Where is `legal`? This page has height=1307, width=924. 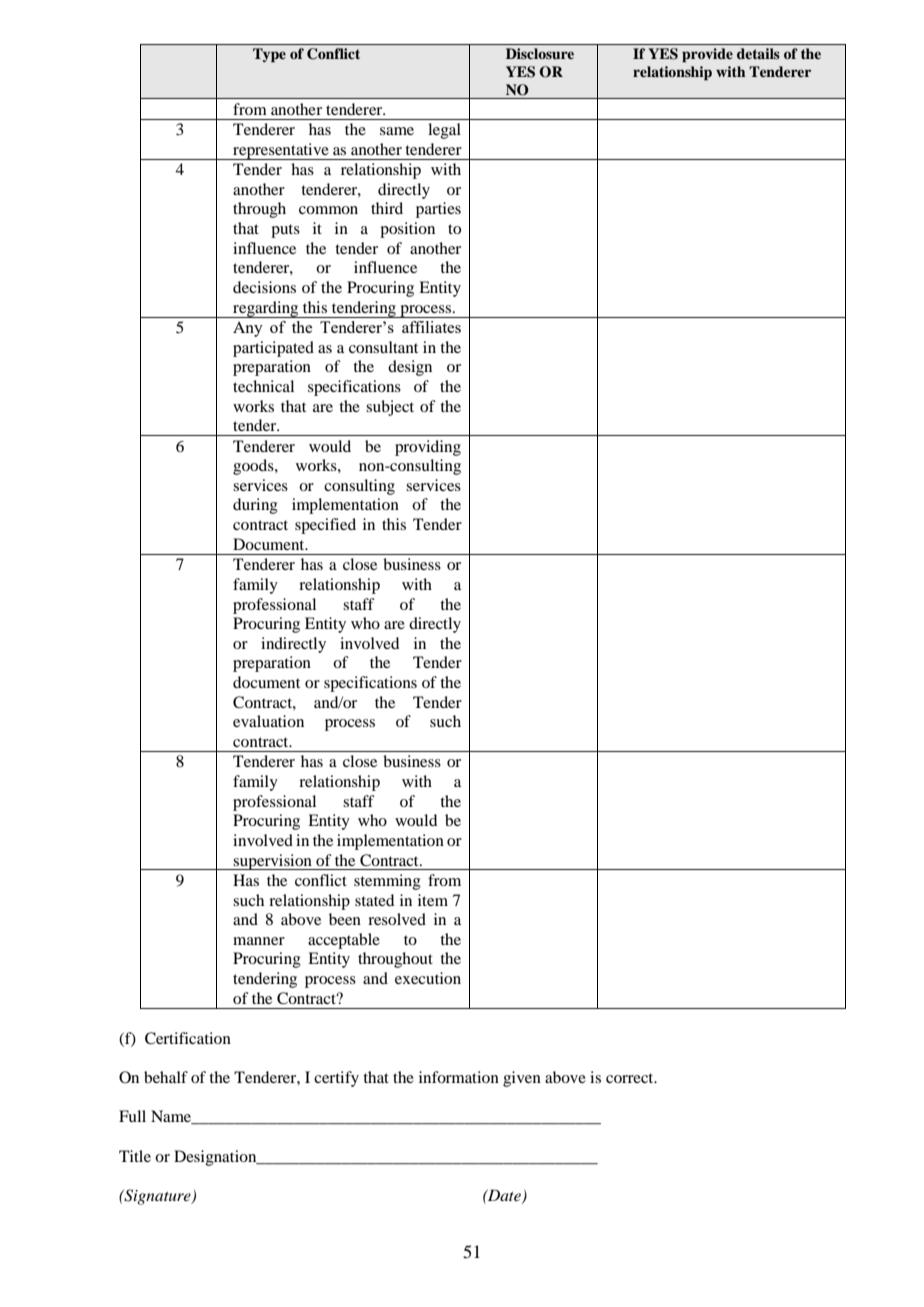
legal is located at coordinates (444, 131).
